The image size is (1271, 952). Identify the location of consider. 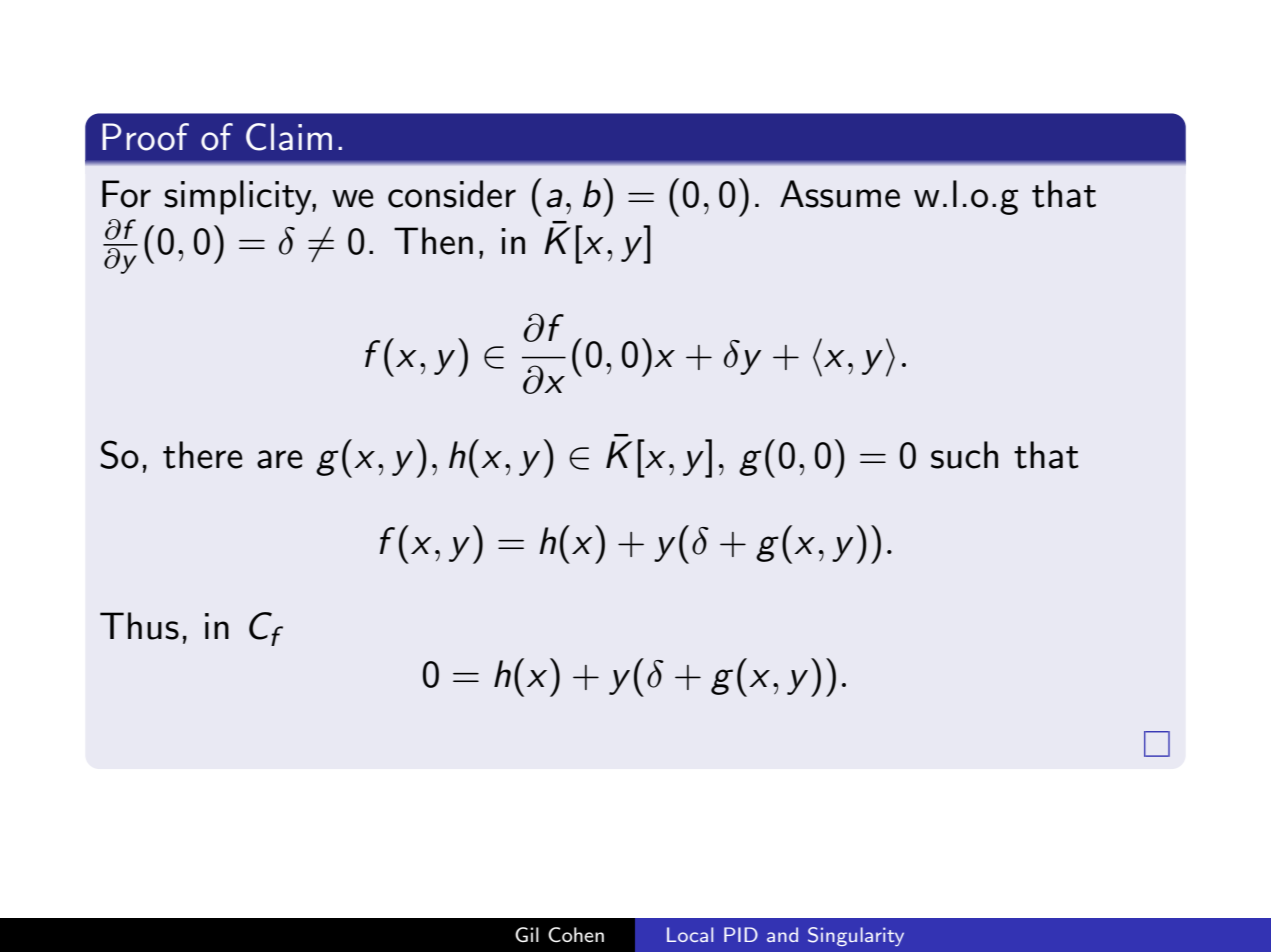
(452, 194).
